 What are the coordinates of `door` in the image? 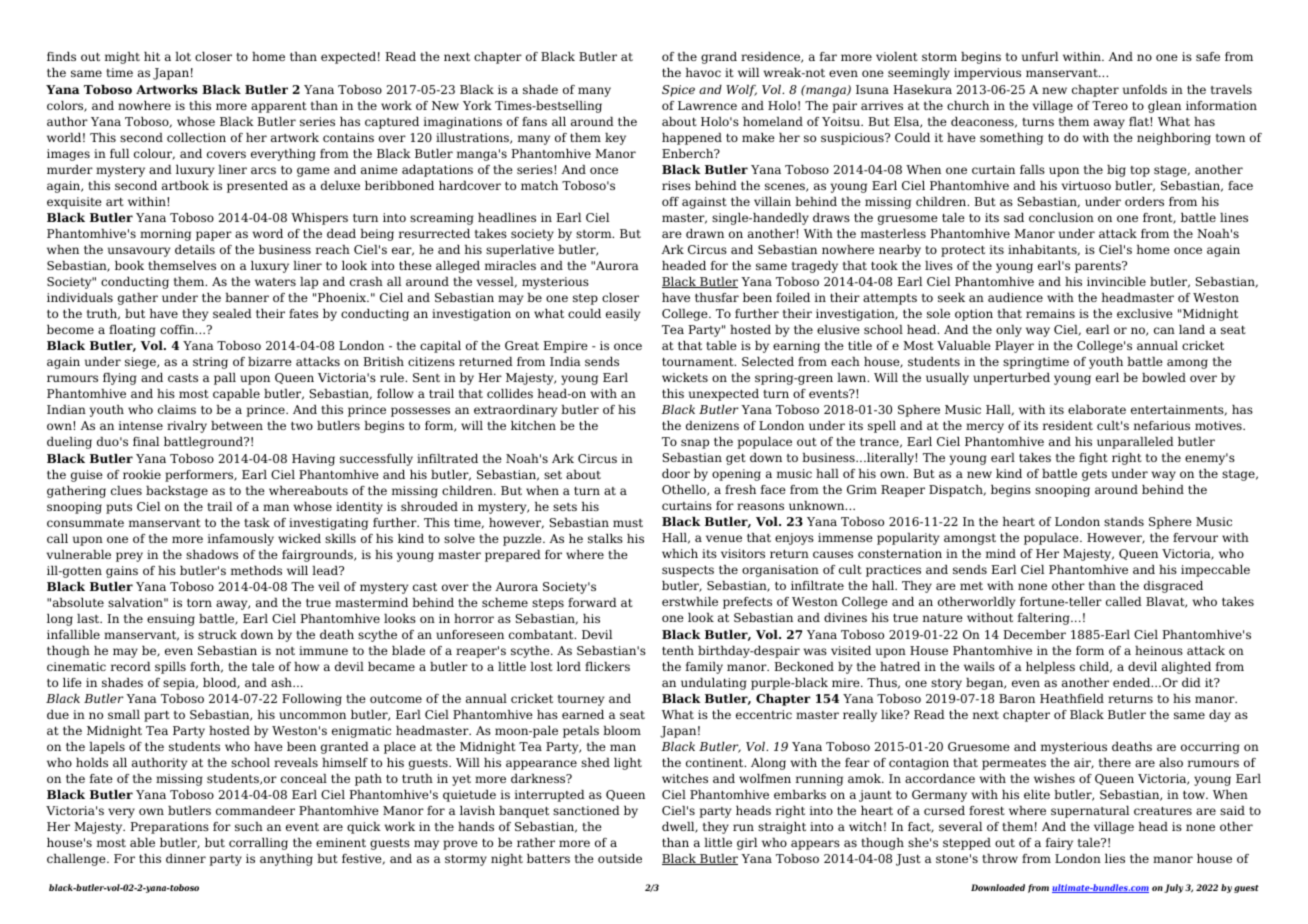 It's located at (676, 473).
